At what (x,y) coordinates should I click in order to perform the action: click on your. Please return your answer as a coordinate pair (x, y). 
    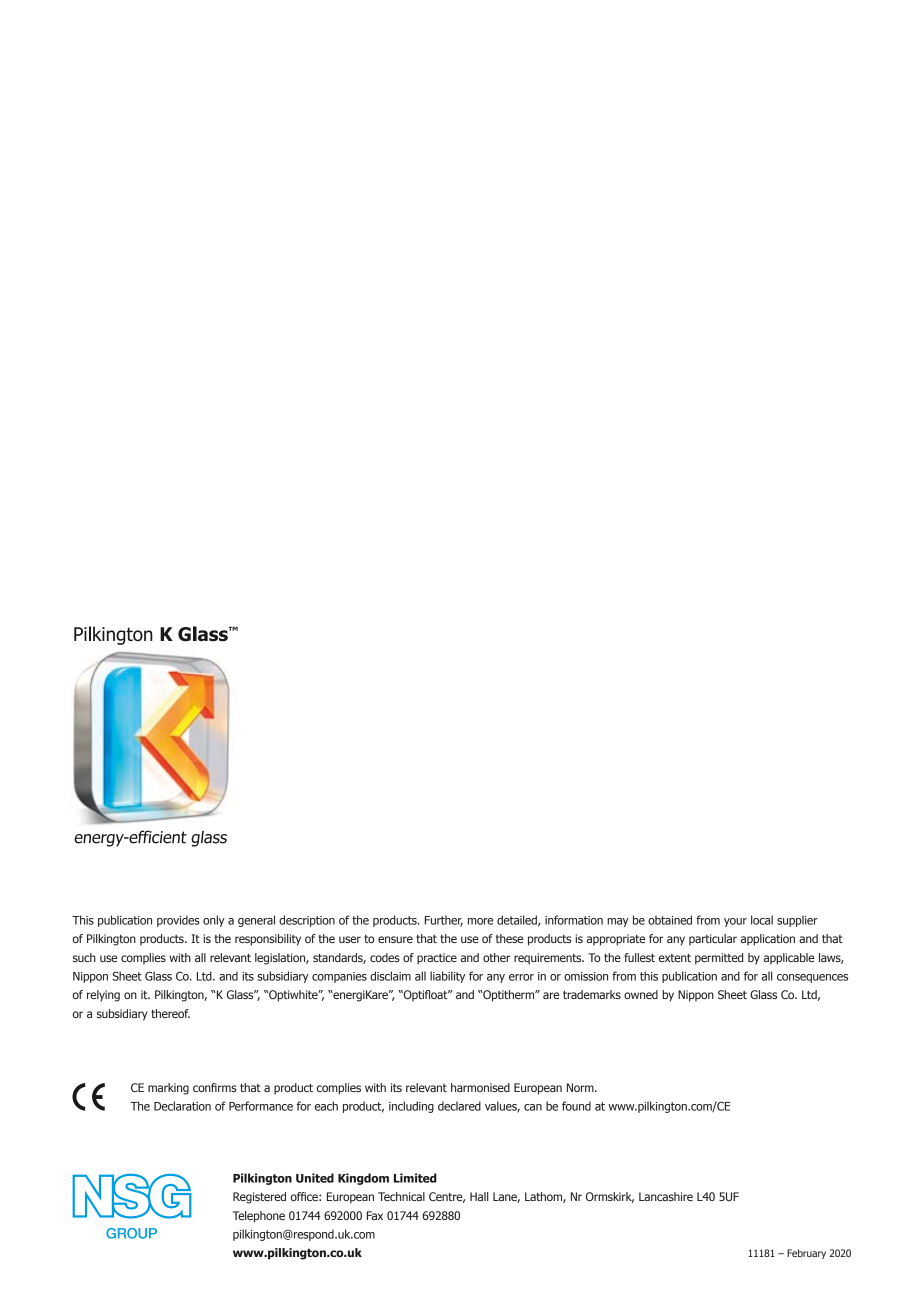
    Looking at the image, I should click on (735, 922).
